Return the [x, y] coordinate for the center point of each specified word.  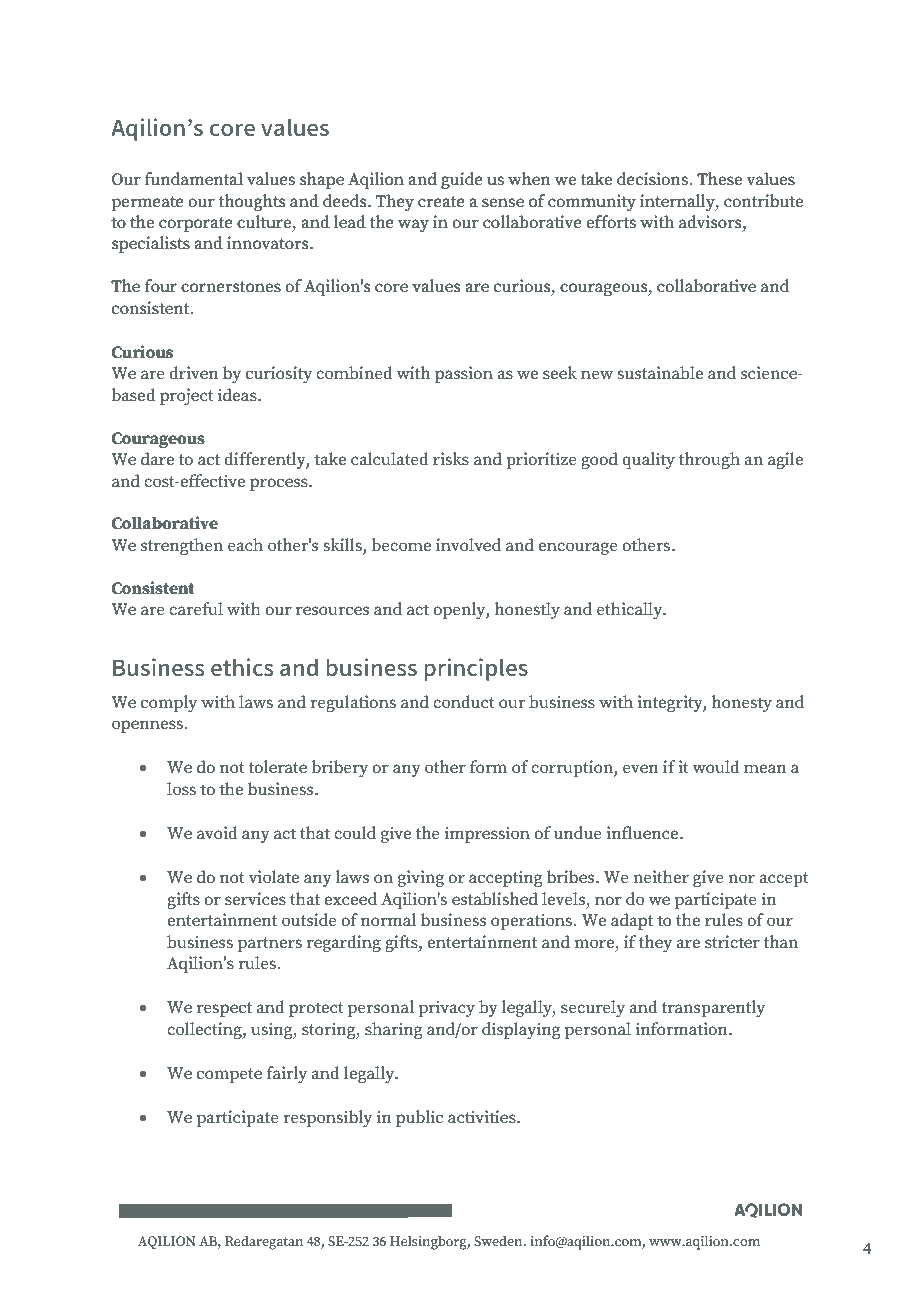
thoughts [251, 202]
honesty [741, 704]
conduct [464, 701]
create [441, 202]
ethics [242, 667]
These [719, 179]
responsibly [327, 1118]
